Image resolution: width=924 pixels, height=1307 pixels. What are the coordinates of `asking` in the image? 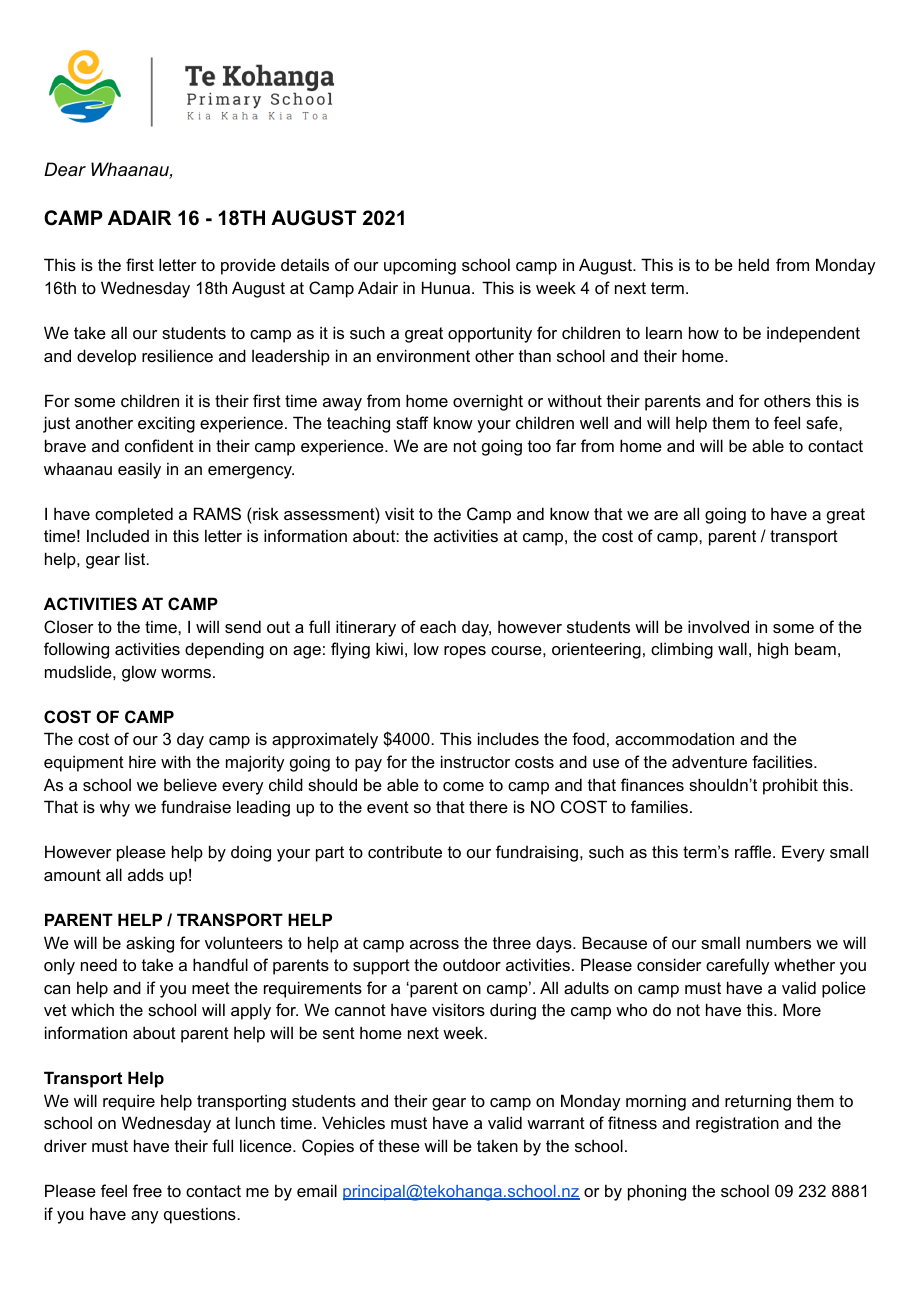 It's located at (150, 944).
